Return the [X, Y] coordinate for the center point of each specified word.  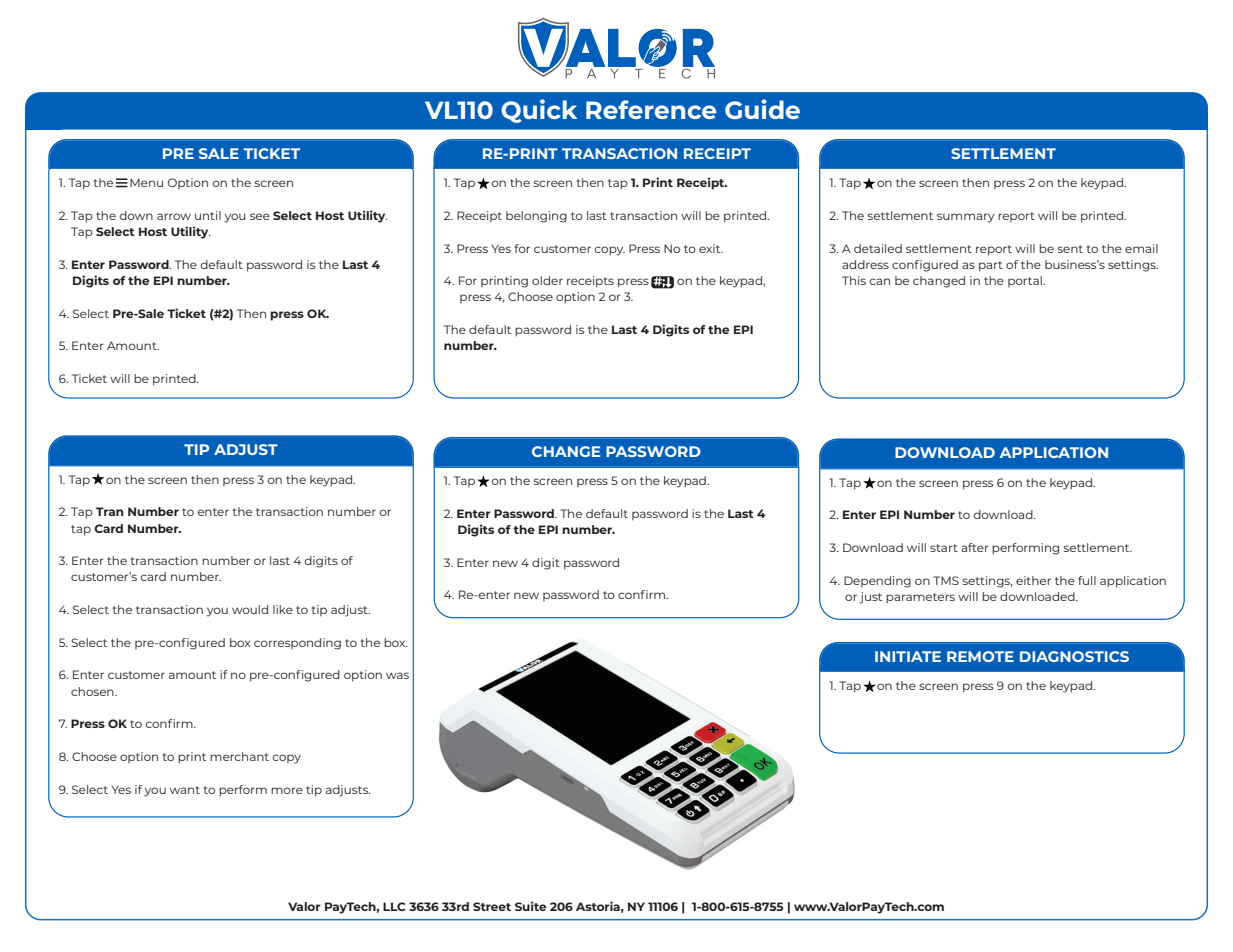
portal [1026, 281]
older [547, 280]
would [250, 609]
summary [966, 218]
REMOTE [980, 656]
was [397, 675]
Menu [146, 182]
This [854, 280]
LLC [394, 906]
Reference [651, 109]
